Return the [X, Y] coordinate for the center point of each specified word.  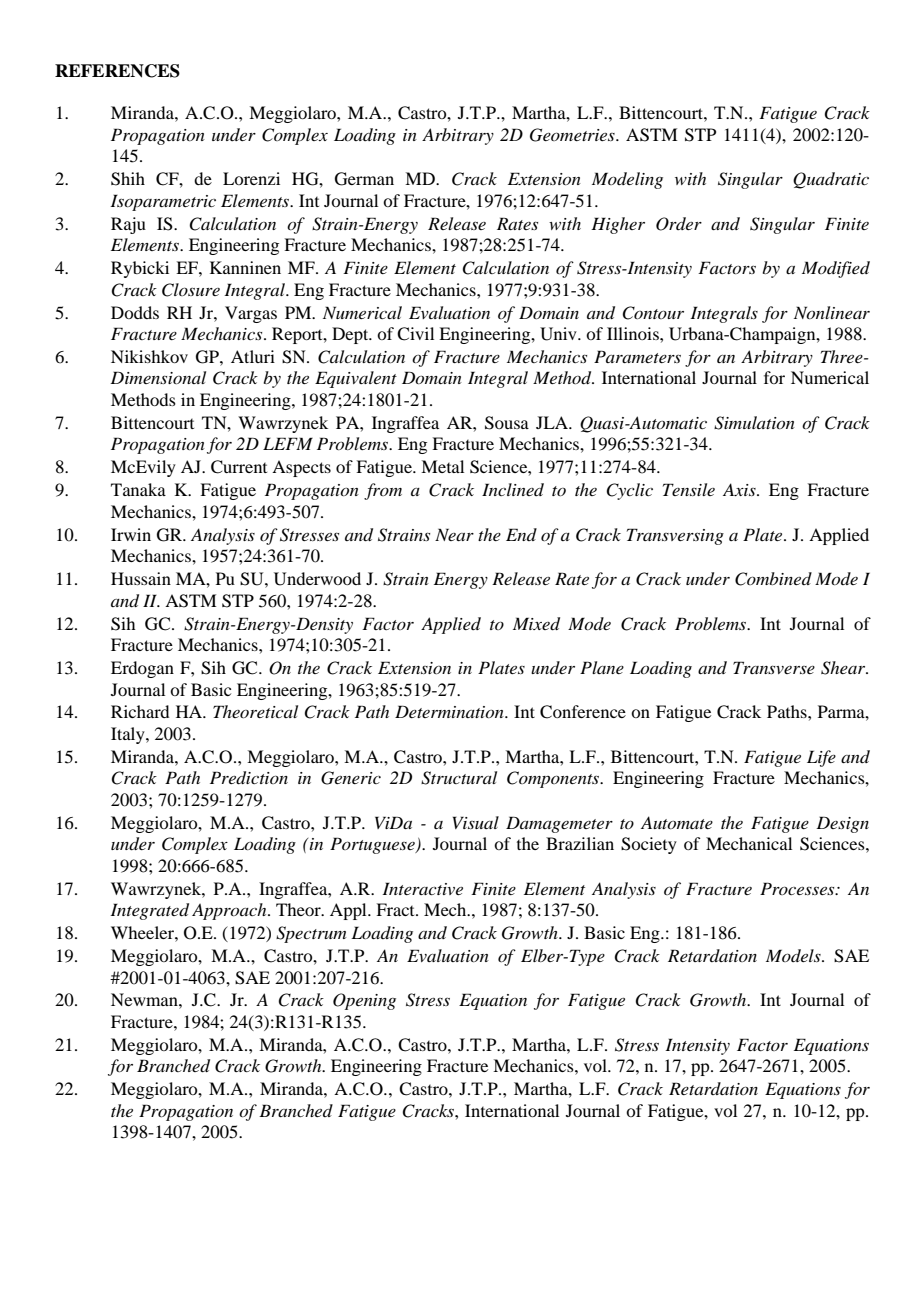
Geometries [573, 135]
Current [239, 467]
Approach [230, 911]
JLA [553, 422]
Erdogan [142, 669]
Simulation [754, 423]
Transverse [774, 667]
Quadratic [831, 180]
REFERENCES [117, 71]
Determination [450, 711]
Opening [364, 1001]
